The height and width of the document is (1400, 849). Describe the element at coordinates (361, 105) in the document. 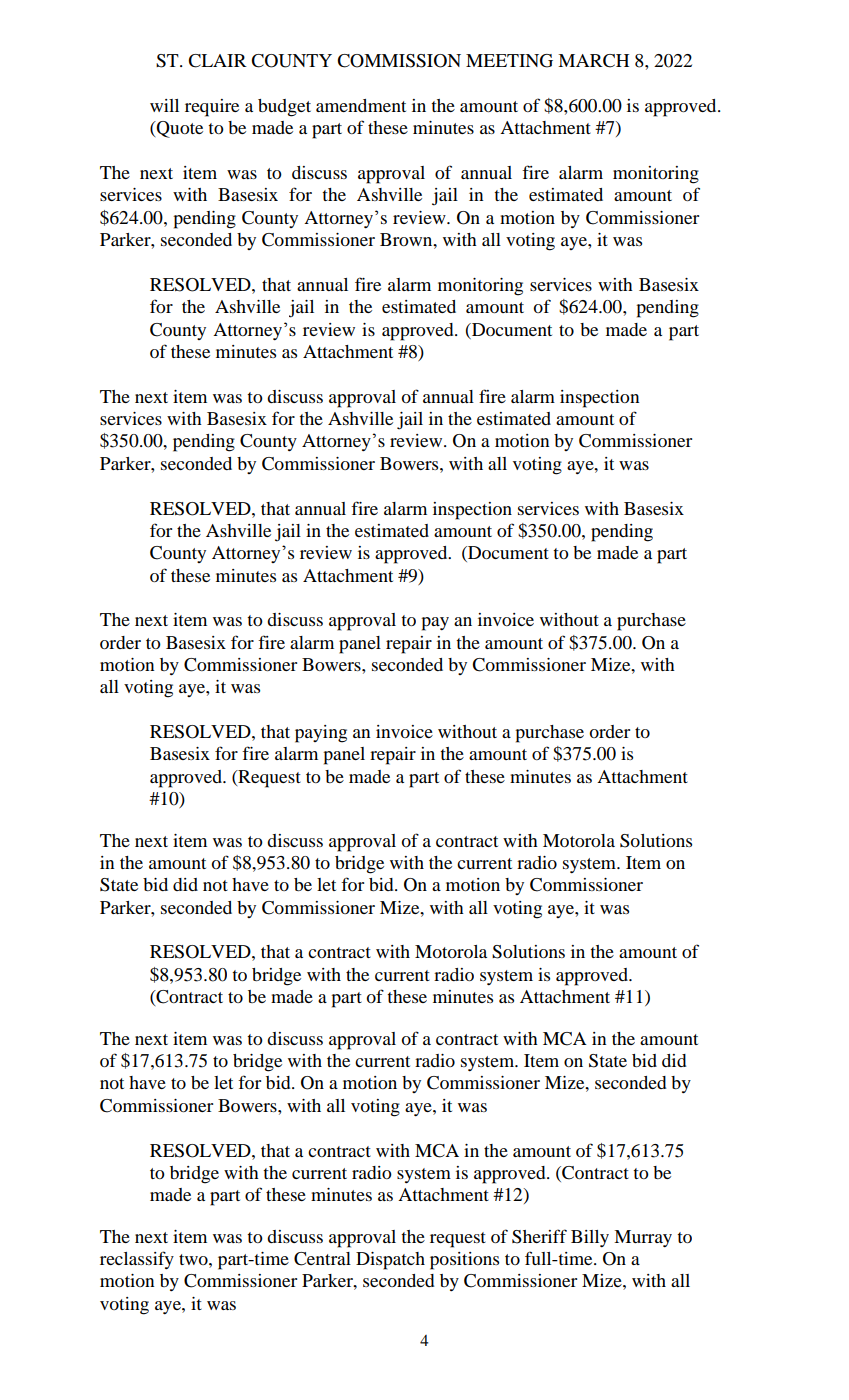

I see `amendment` at that location.
